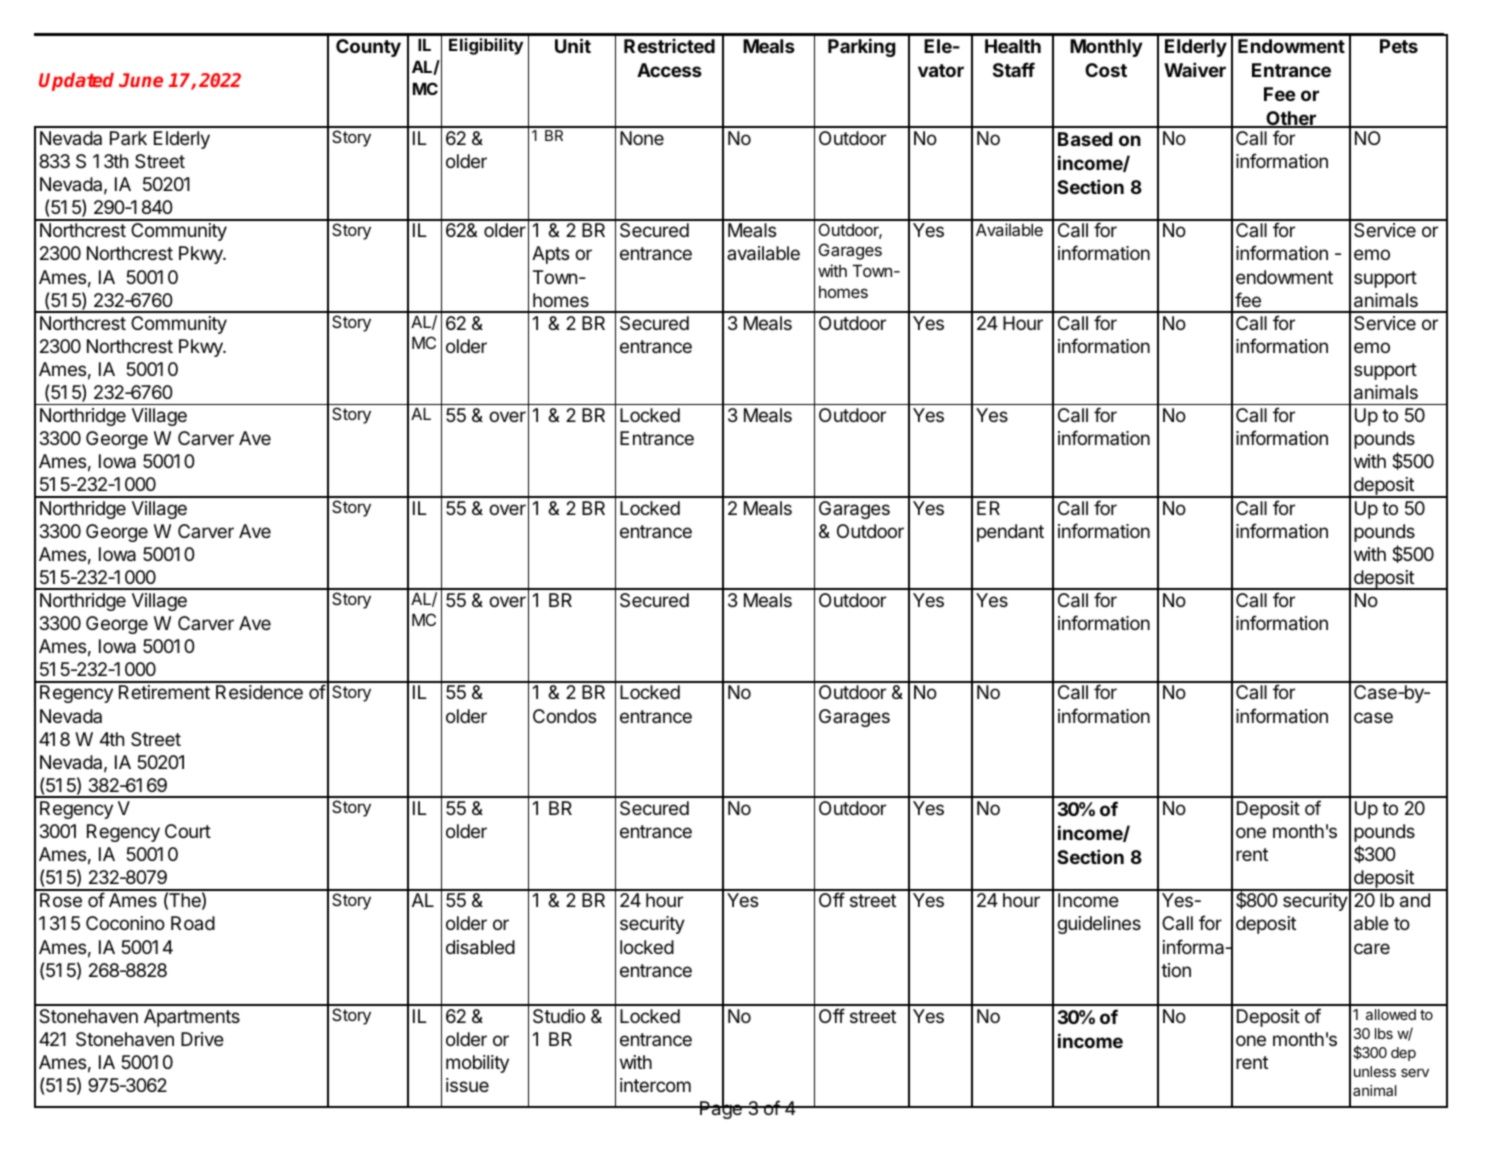 Image resolution: width=1495 pixels, height=1155 pixels. Describe the element at coordinates (721, 1109) in the screenshot. I see `Page` at that location.
